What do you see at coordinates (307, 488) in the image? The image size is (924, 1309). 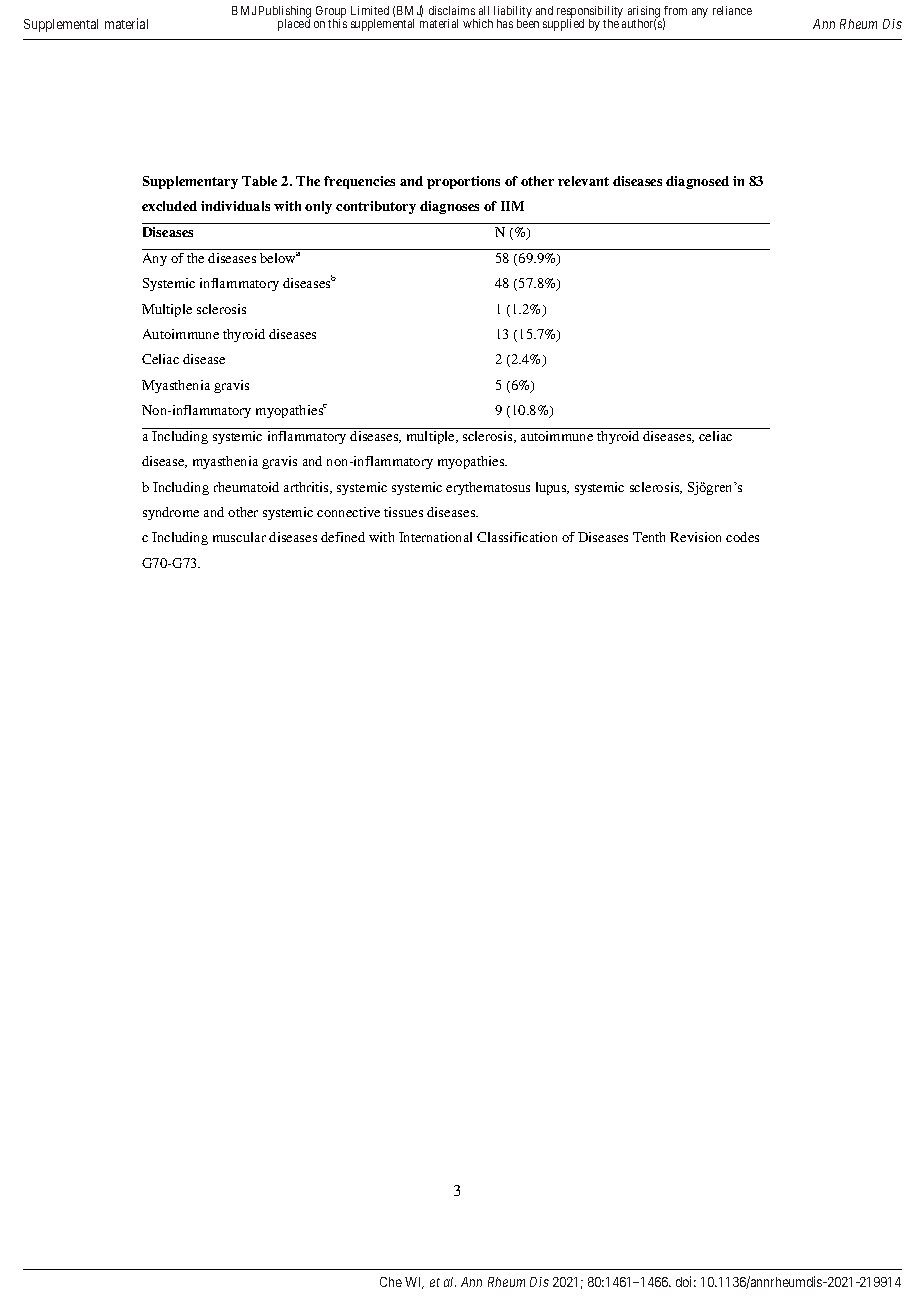 I see `arthritis` at bounding box center [307, 488].
